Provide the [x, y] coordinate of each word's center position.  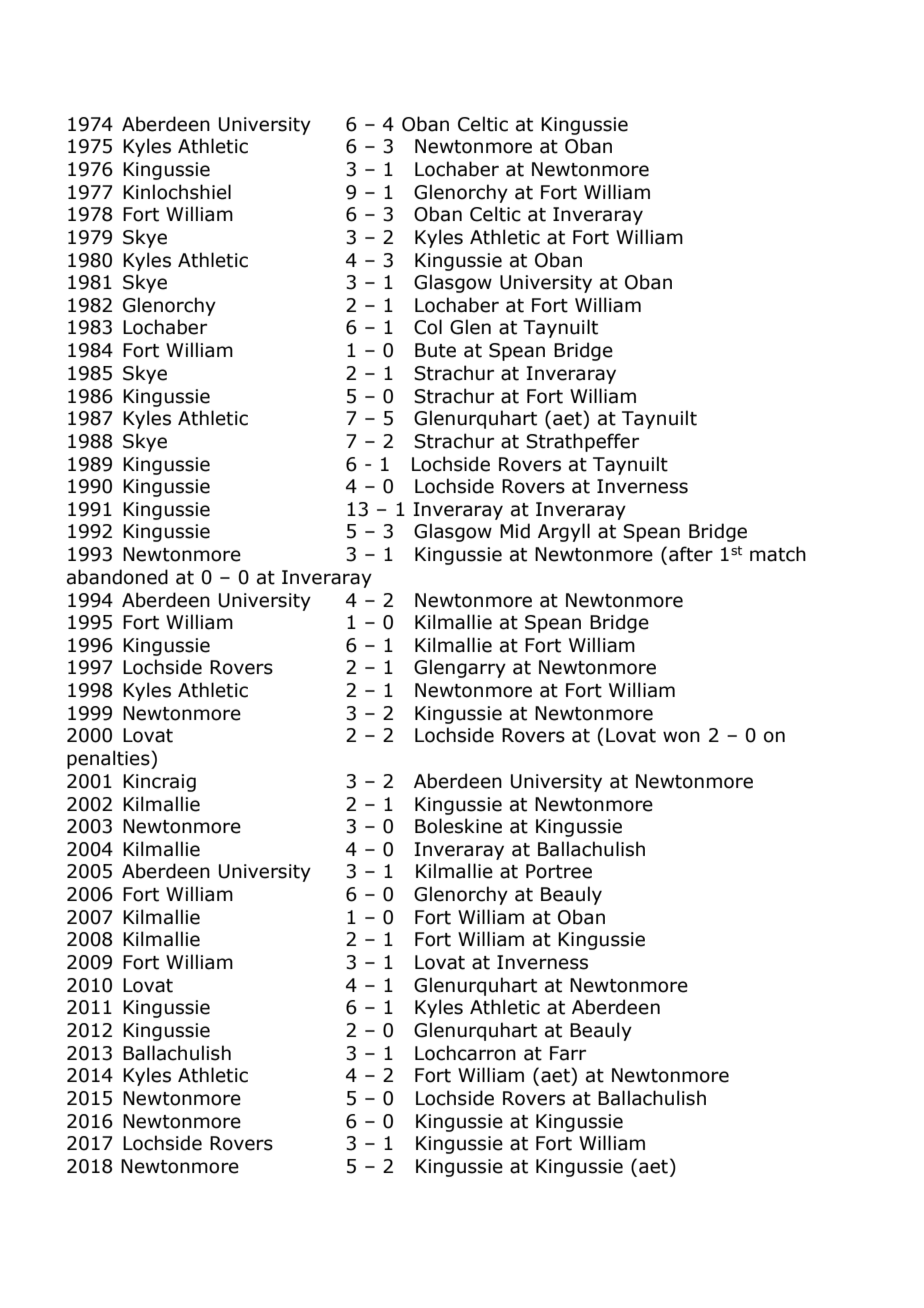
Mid [515, 531]
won [681, 737]
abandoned [117, 577]
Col [428, 327]
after [691, 554]
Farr [568, 1053]
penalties [109, 759]
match [778, 554]
